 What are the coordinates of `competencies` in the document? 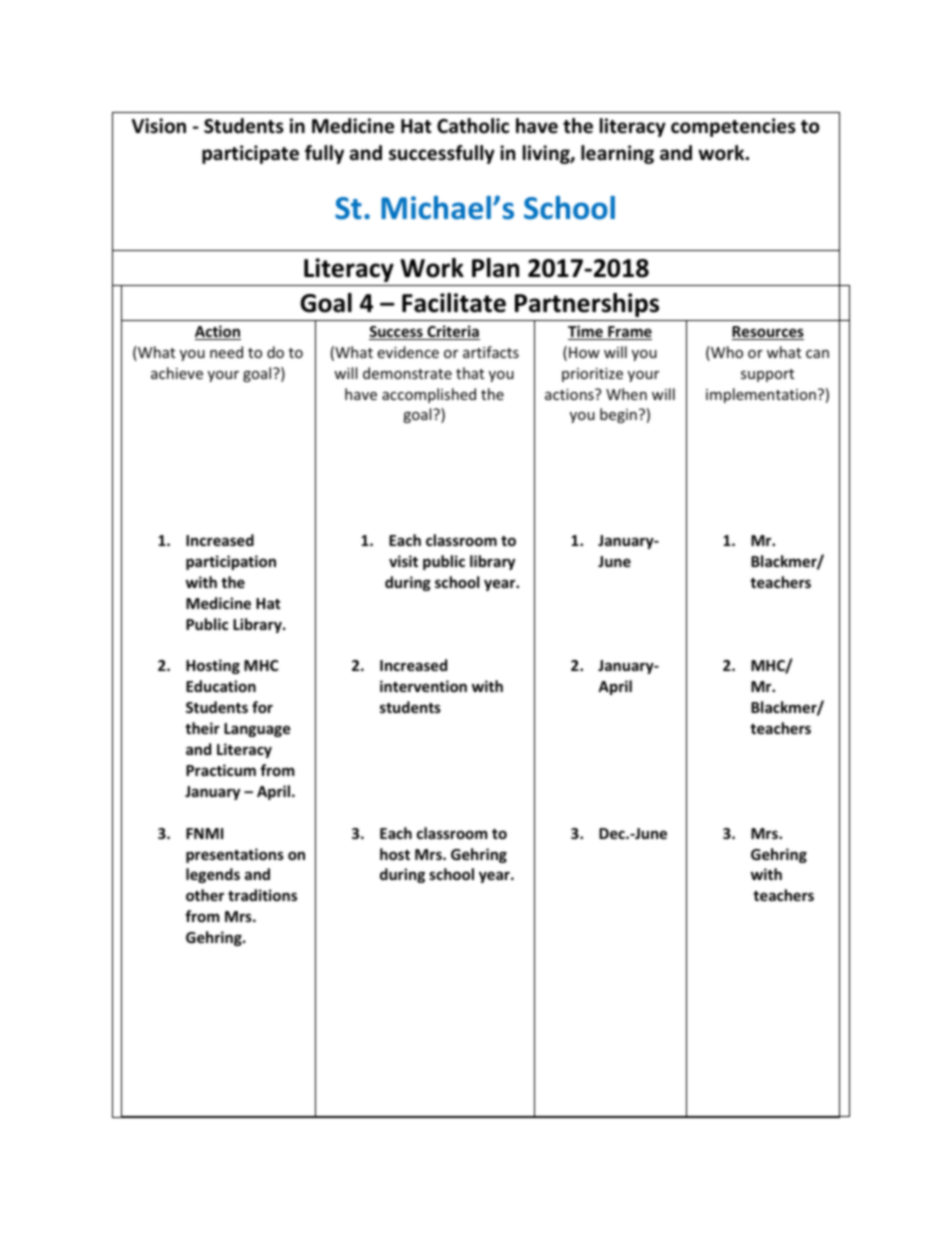 It's located at (733, 127).
